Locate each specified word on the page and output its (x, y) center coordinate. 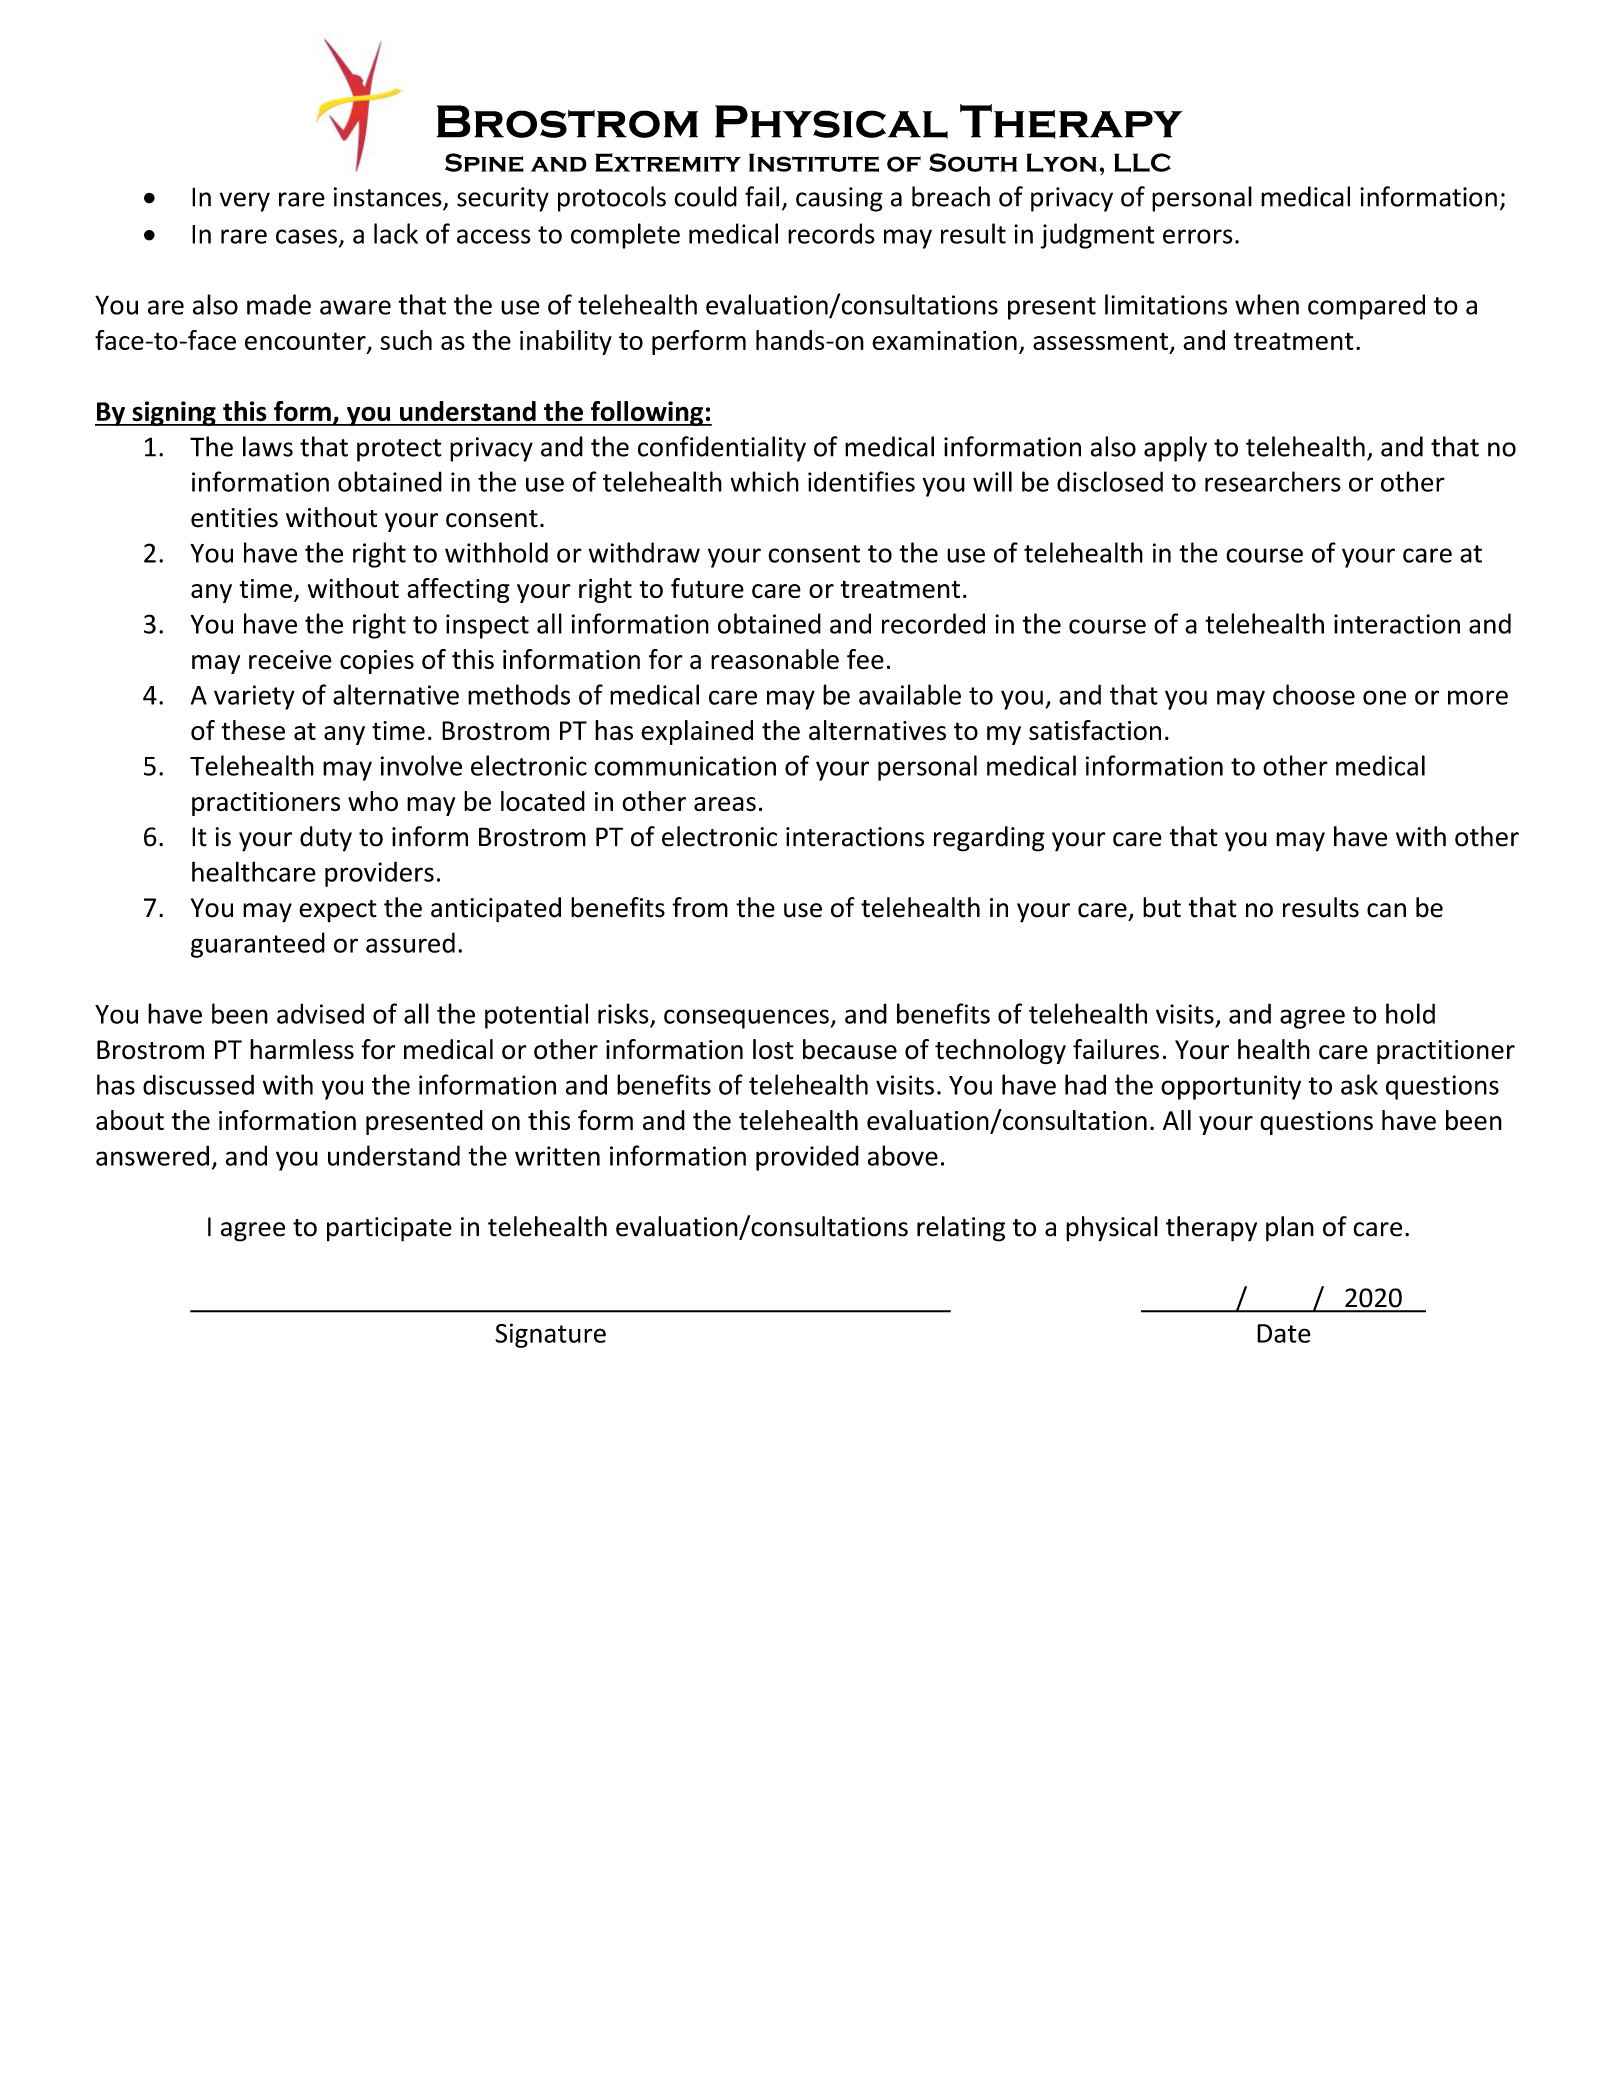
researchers (1273, 481)
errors (1198, 236)
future (707, 588)
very (245, 202)
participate (389, 1229)
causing (839, 199)
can (1386, 910)
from (700, 907)
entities (234, 518)
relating (961, 1229)
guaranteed (258, 945)
